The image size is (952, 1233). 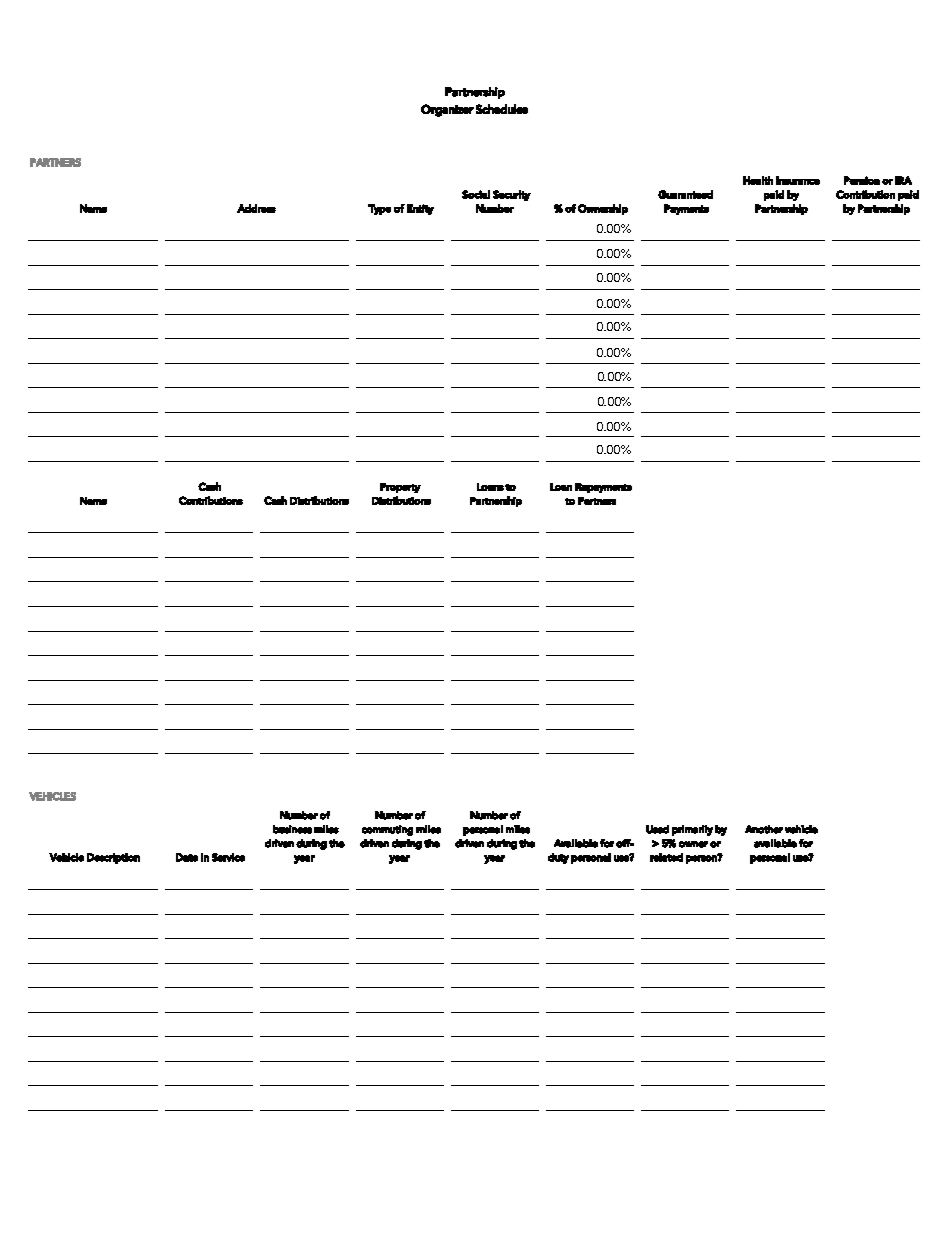 I want to click on Used, so click(x=657, y=829).
